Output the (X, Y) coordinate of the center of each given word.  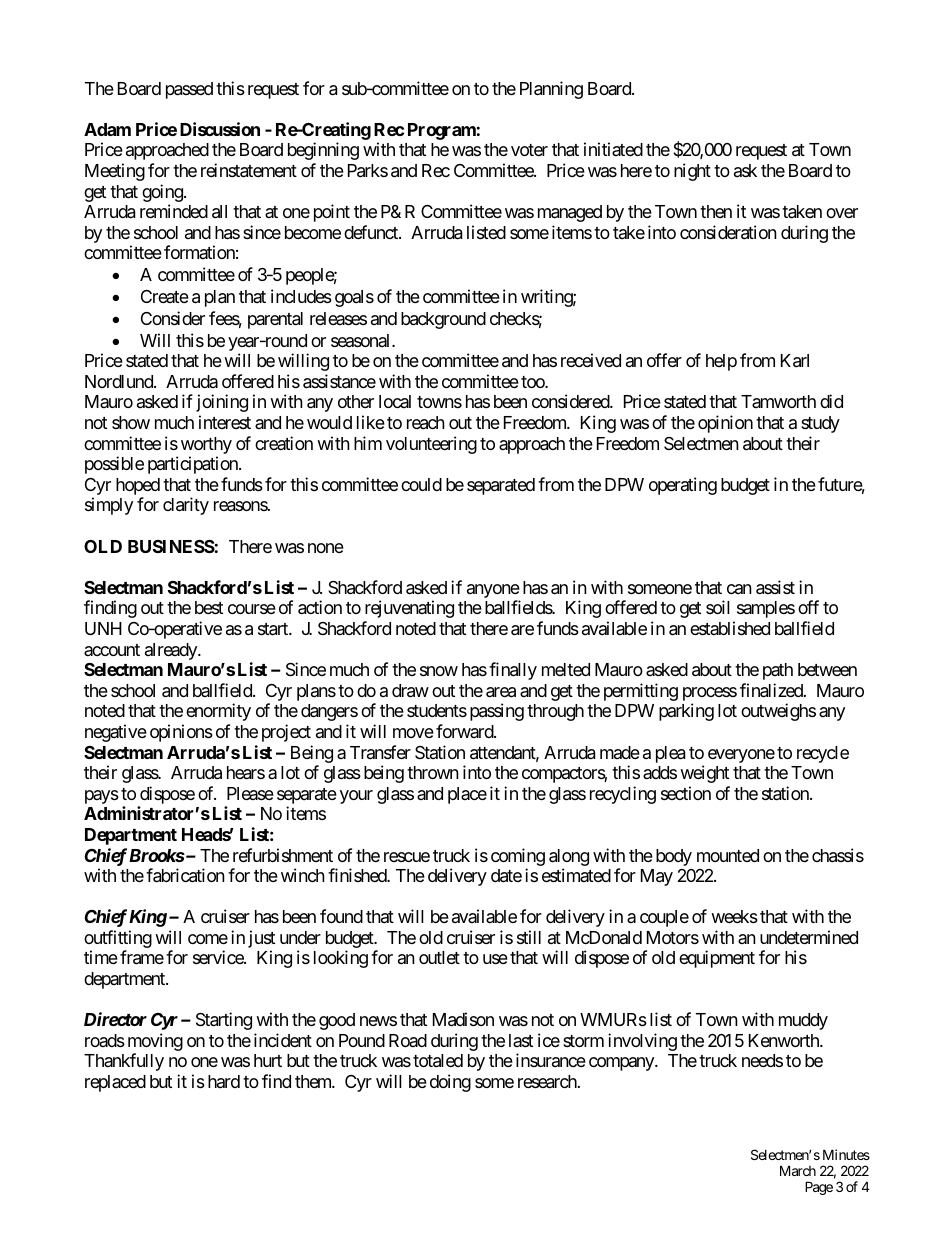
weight (704, 774)
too (533, 382)
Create (165, 296)
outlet (439, 957)
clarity (186, 506)
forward (465, 731)
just (261, 940)
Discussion (220, 129)
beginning (323, 151)
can (739, 589)
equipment (717, 959)
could (421, 484)
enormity (218, 712)
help (721, 362)
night (692, 172)
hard (224, 1081)
